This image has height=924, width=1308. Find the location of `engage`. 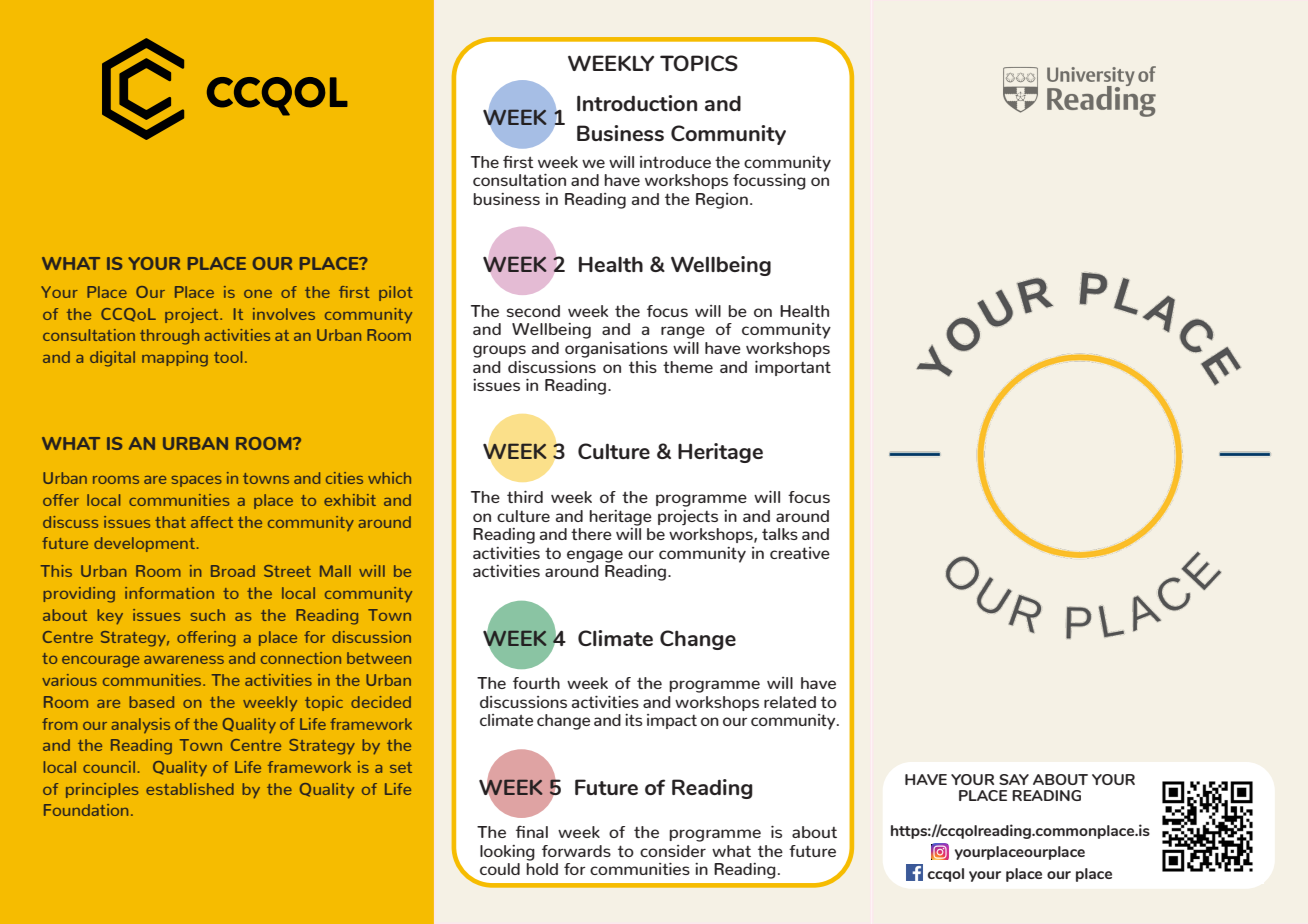

engage is located at coordinates (595, 556).
